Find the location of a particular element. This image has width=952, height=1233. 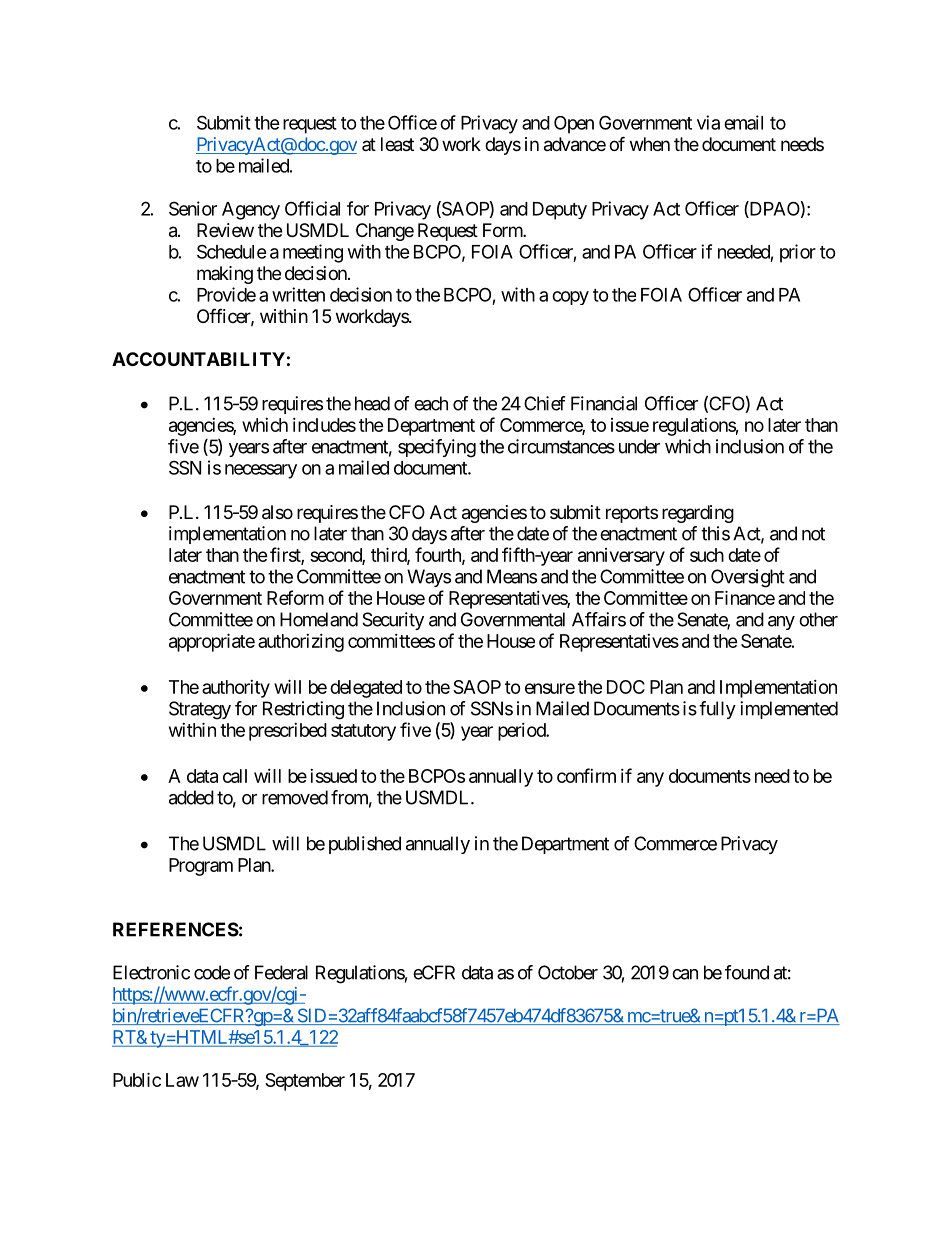

October is located at coordinates (568, 972).
